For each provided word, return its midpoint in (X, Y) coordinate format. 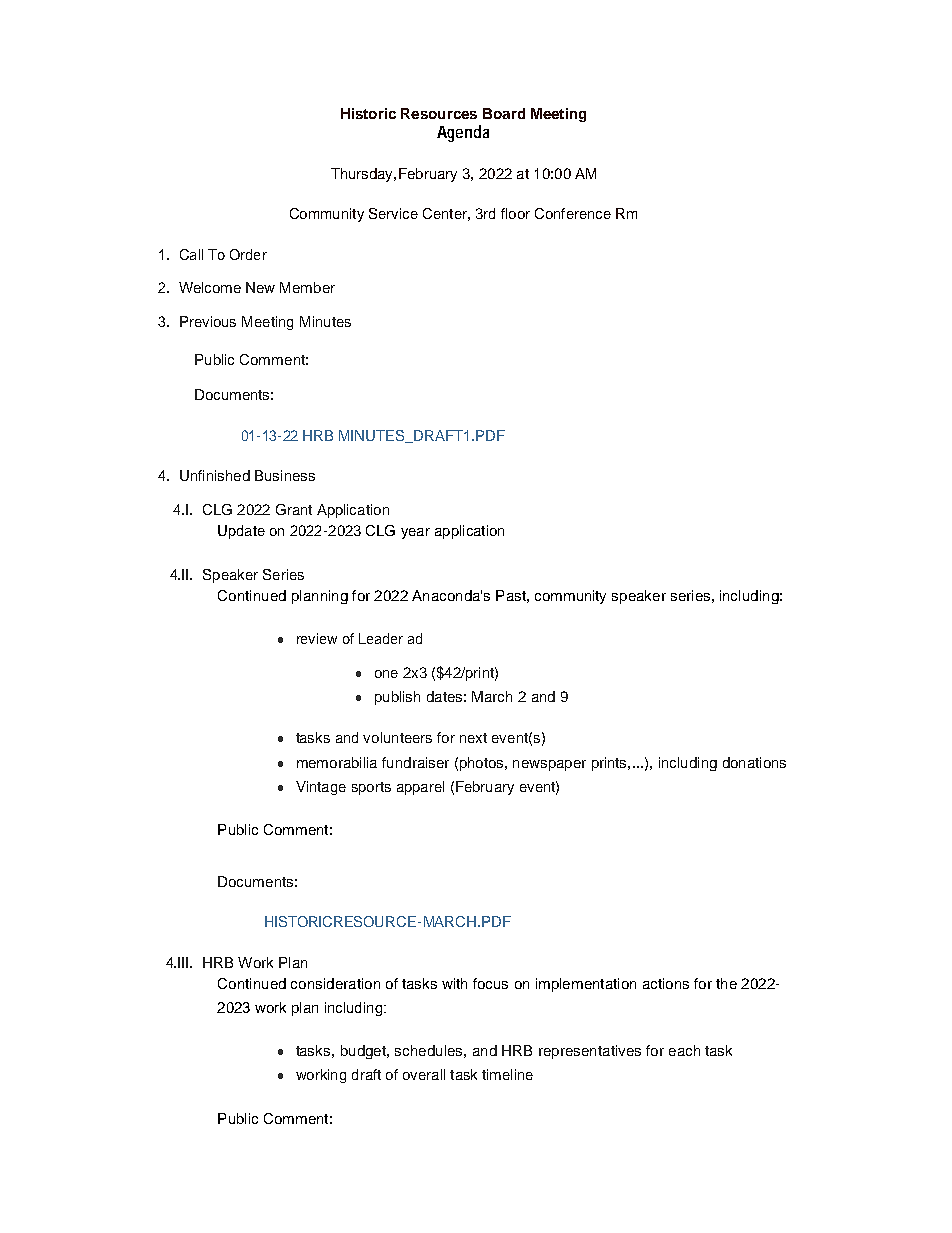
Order (248, 254)
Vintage (321, 788)
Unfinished (215, 475)
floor (515, 213)
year (415, 533)
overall (424, 1074)
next (473, 738)
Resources (439, 113)
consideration (335, 983)
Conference (573, 213)
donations (754, 762)
